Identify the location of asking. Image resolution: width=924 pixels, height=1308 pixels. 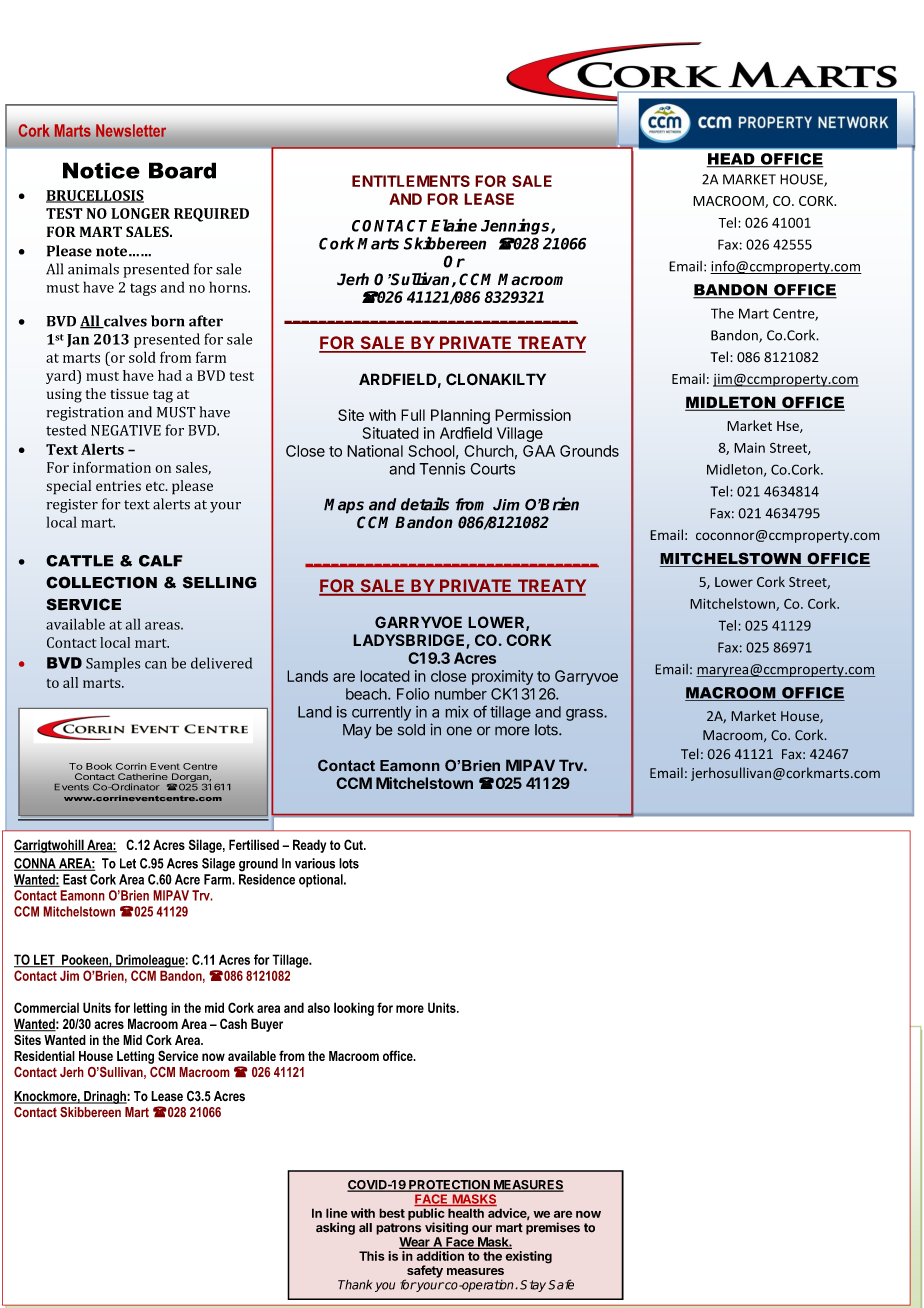
(335, 1228).
